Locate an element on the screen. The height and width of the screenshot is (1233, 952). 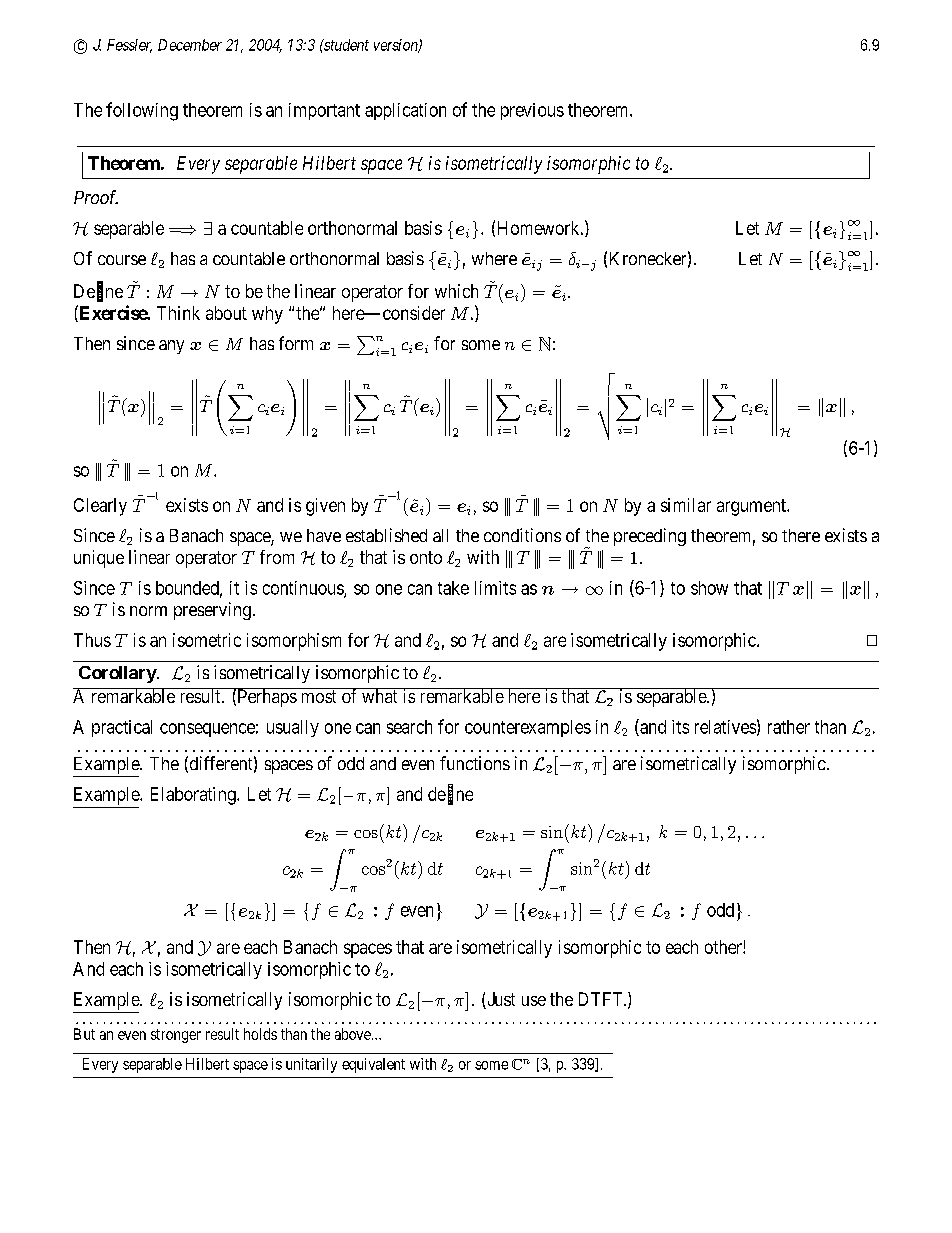
following is located at coordinates (142, 111).
